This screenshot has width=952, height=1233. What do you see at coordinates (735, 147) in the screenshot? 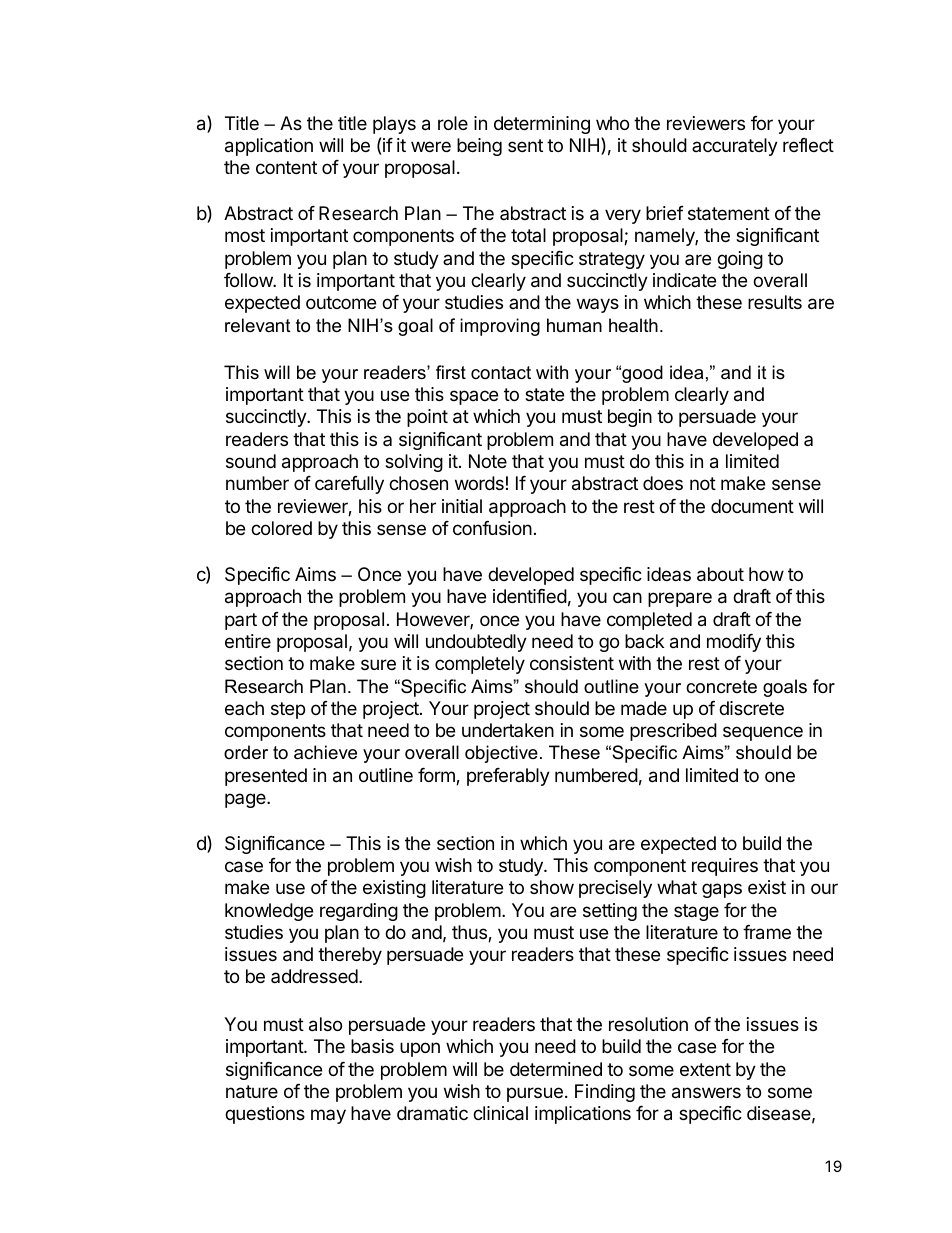
I see `accurately` at bounding box center [735, 147].
